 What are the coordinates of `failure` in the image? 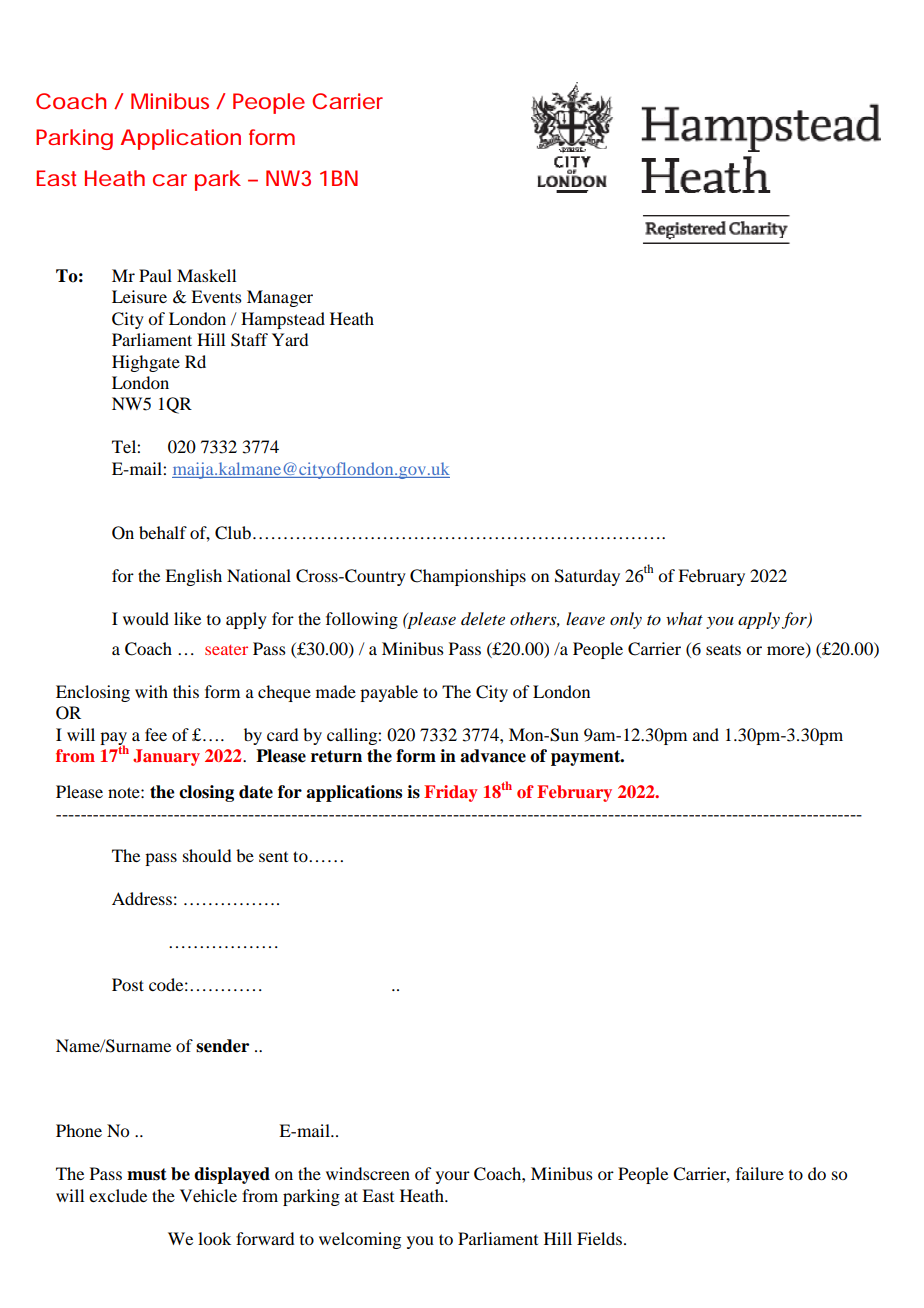 It's located at (760, 1173).
